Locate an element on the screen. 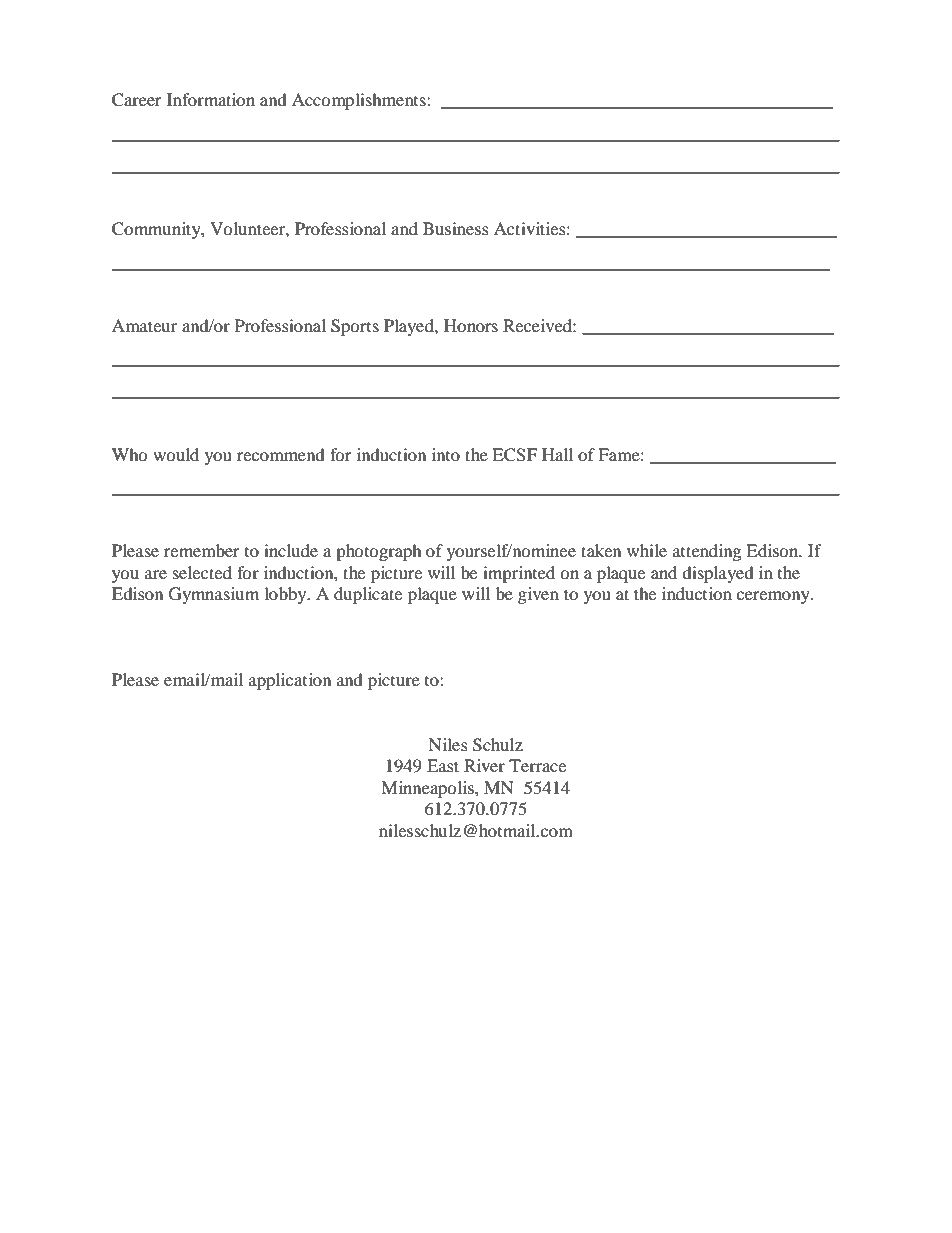 The height and width of the screenshot is (1233, 952). duplicate is located at coordinates (368, 595).
